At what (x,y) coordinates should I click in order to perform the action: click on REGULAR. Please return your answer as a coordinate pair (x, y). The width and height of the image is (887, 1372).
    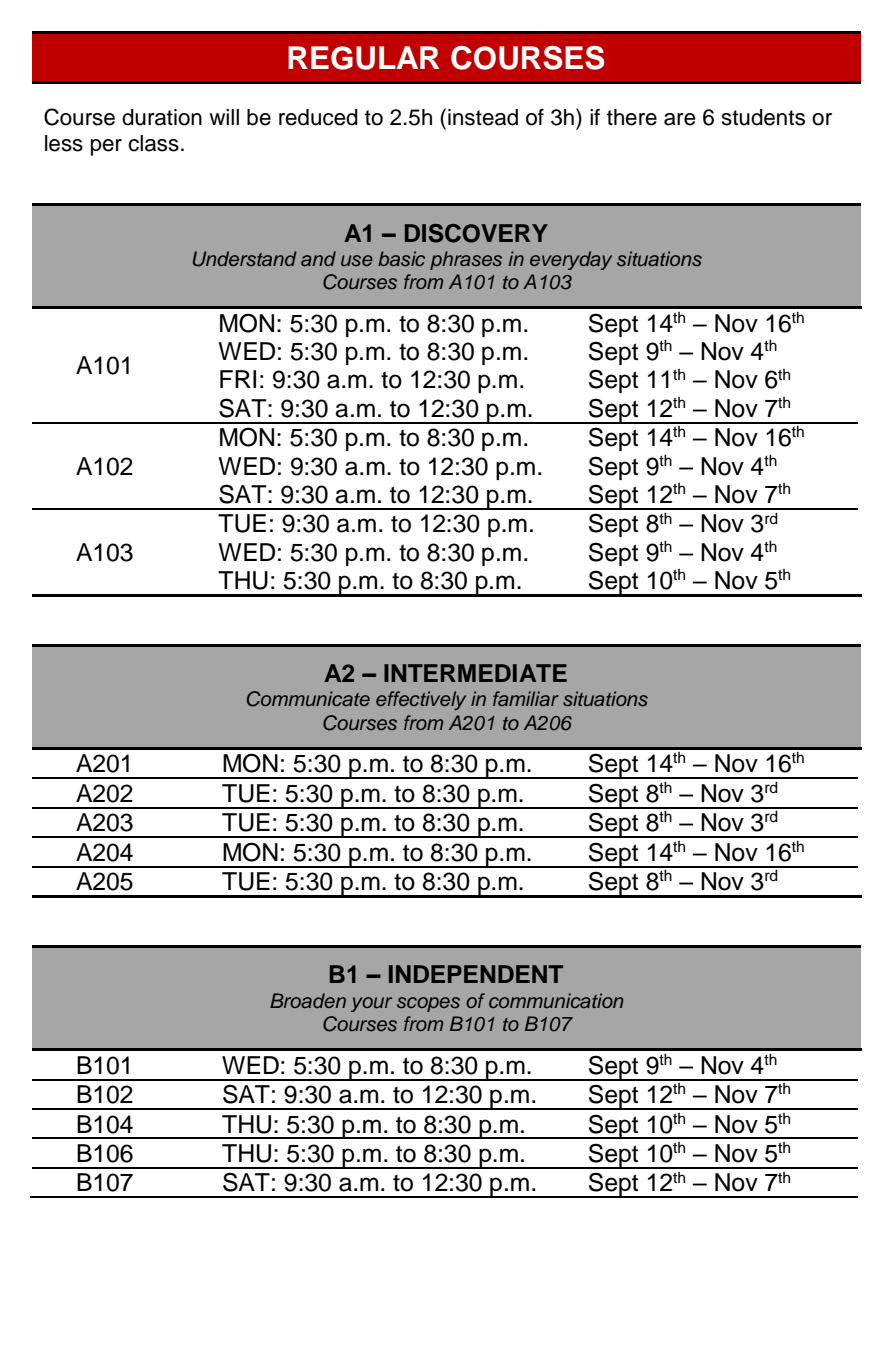
    Looking at the image, I should click on (363, 58).
